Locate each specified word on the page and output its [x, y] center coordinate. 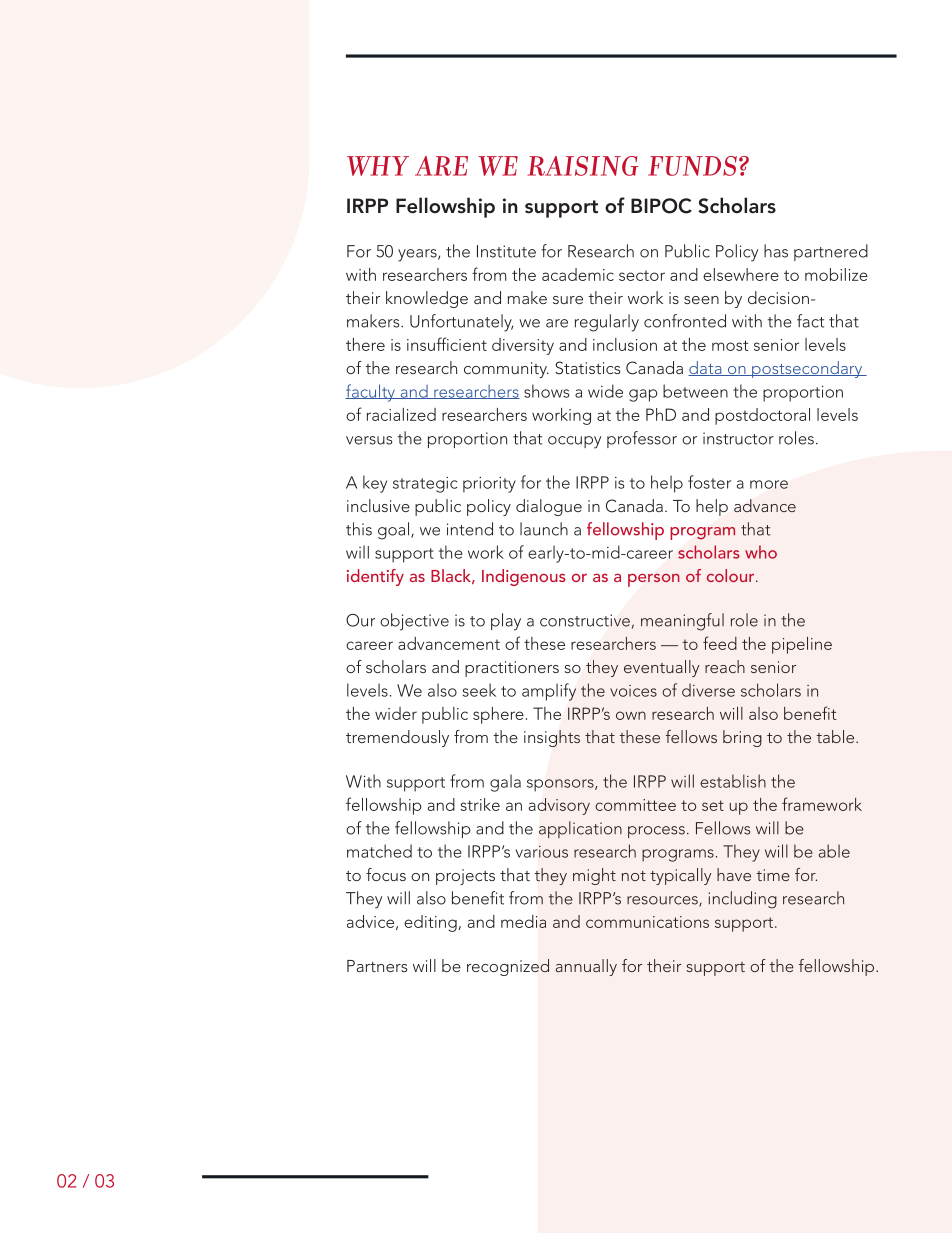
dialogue [549, 507]
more [769, 484]
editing [430, 923]
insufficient [447, 344]
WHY [378, 166]
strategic [425, 485]
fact [810, 321]
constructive [586, 621]
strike [480, 804]
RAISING [583, 166]
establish [733, 781]
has [776, 251]
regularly [607, 323]
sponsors [561, 785]
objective [414, 622]
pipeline [802, 645]
